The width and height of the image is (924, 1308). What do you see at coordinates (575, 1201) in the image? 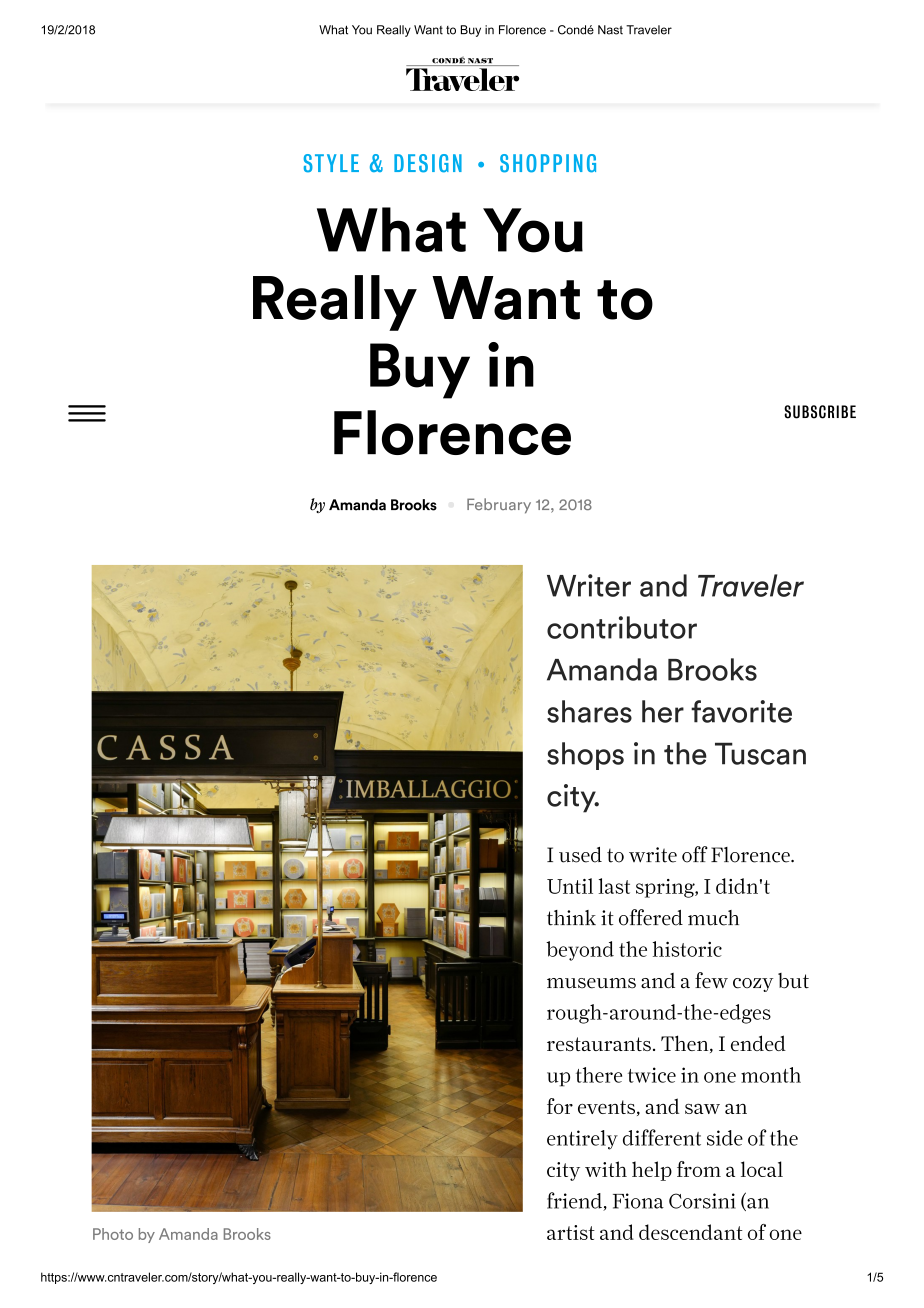
I see `friend` at bounding box center [575, 1201].
